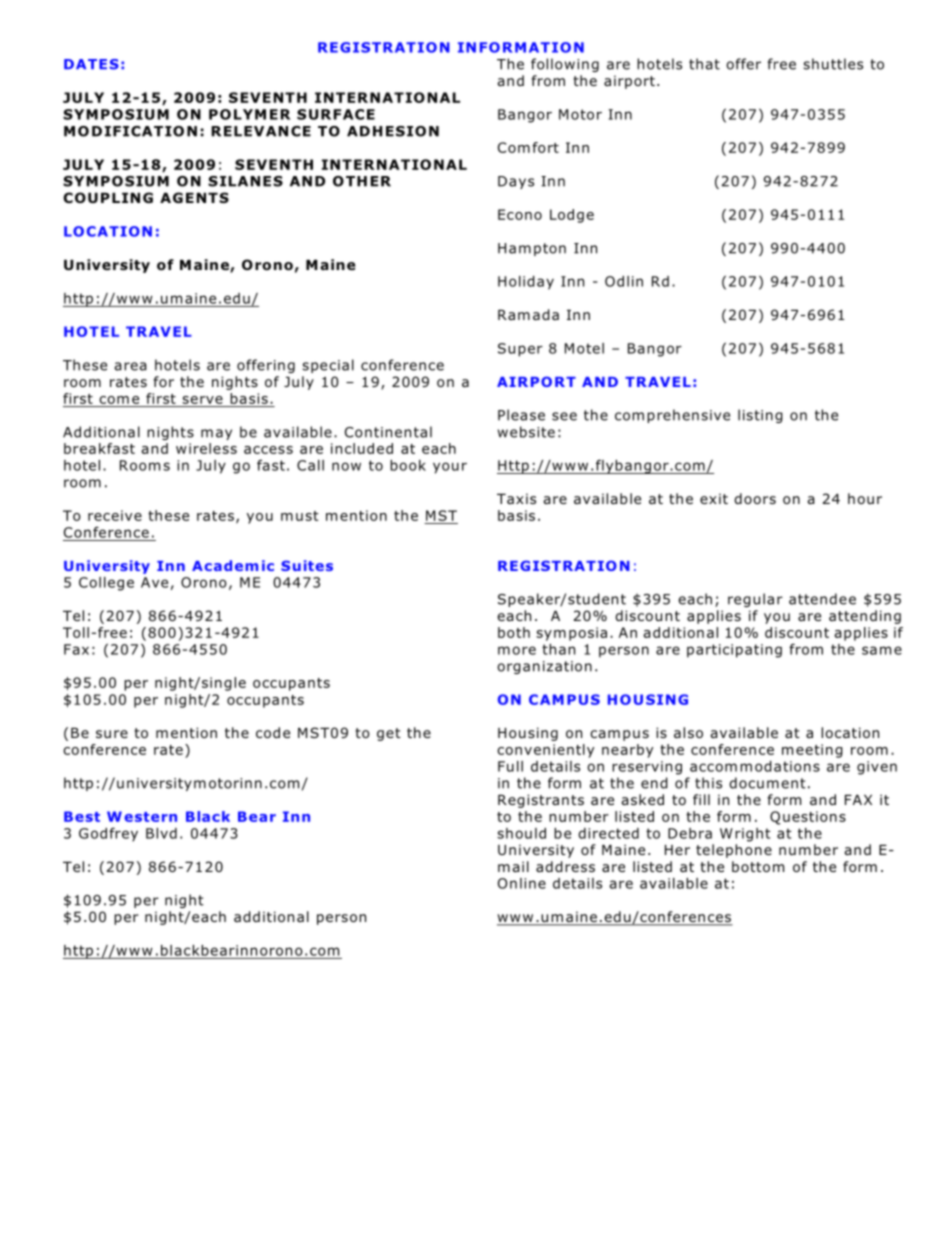 This screenshot has height=1233, width=952. I want to click on wireless, so click(206, 448).
